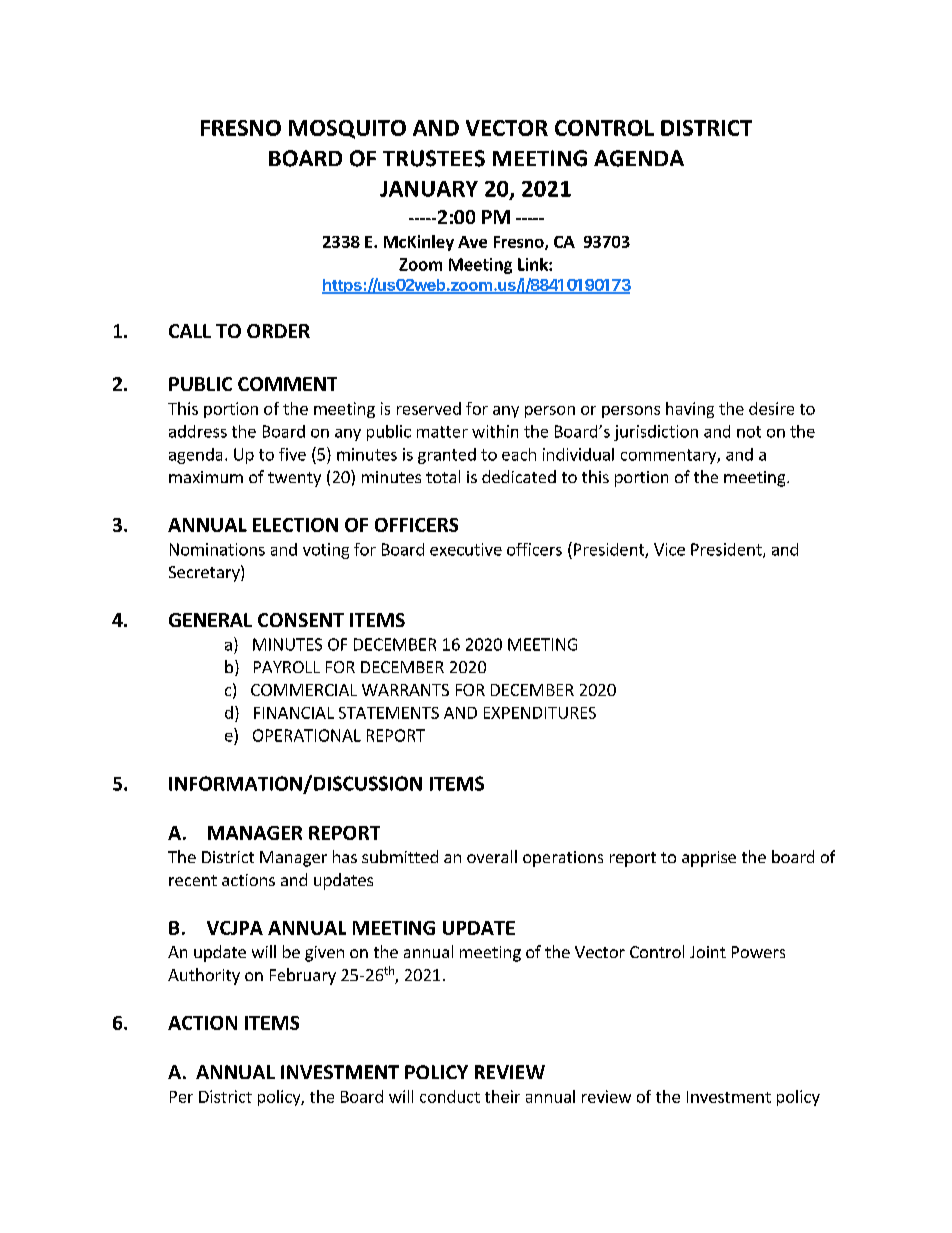 The height and width of the image is (1233, 952). Describe the element at coordinates (534, 264) in the image. I see `Link` at that location.
